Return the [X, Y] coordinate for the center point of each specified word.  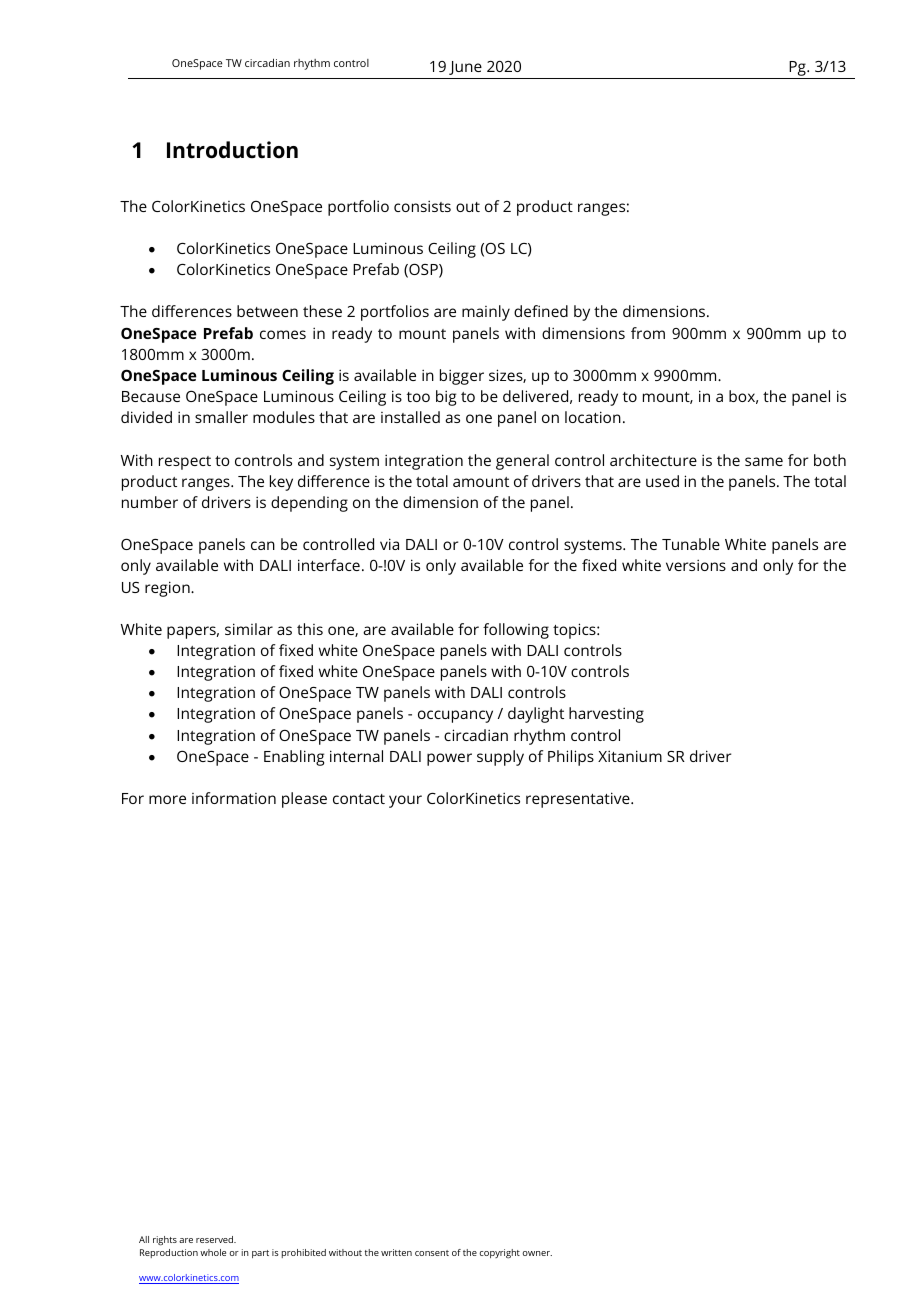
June [465, 68]
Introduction [232, 150]
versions [696, 565]
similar [249, 629]
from [648, 333]
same [764, 461]
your [405, 801]
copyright [499, 1254]
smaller [221, 417]
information [234, 798]
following [516, 631]
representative [579, 800]
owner [537, 1253]
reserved [216, 1239]
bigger [462, 377]
